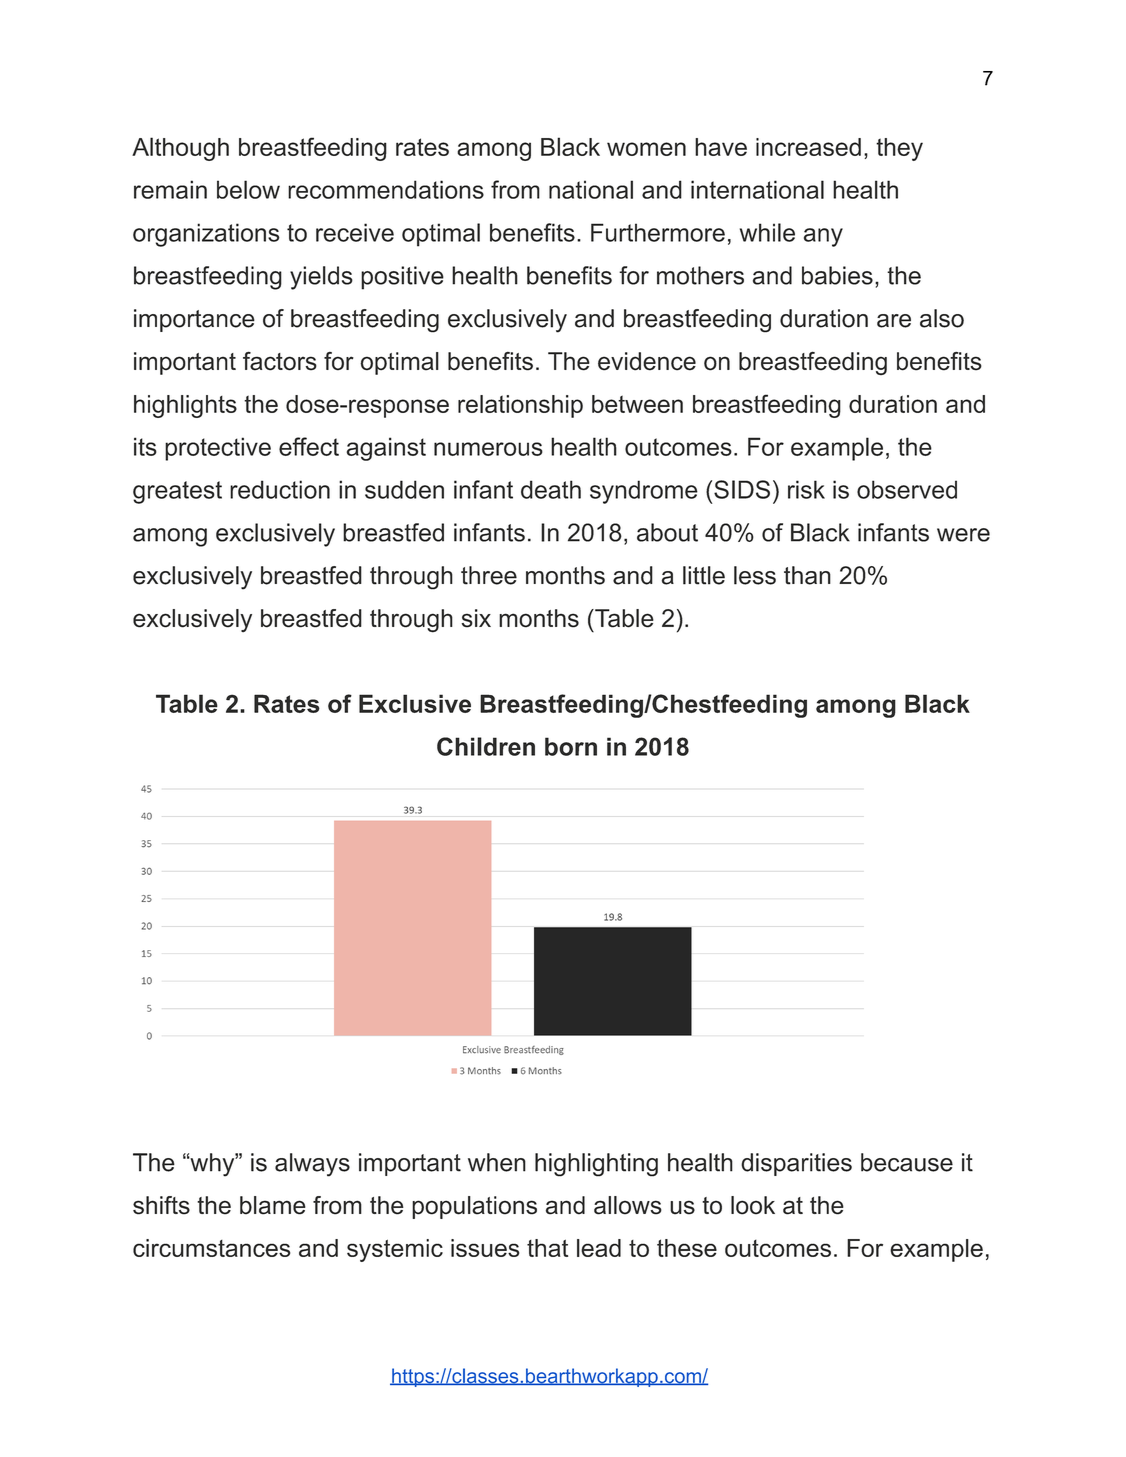 This screenshot has width=1126, height=1457. Describe the element at coordinates (248, 189) in the screenshot. I see `below` at that location.
